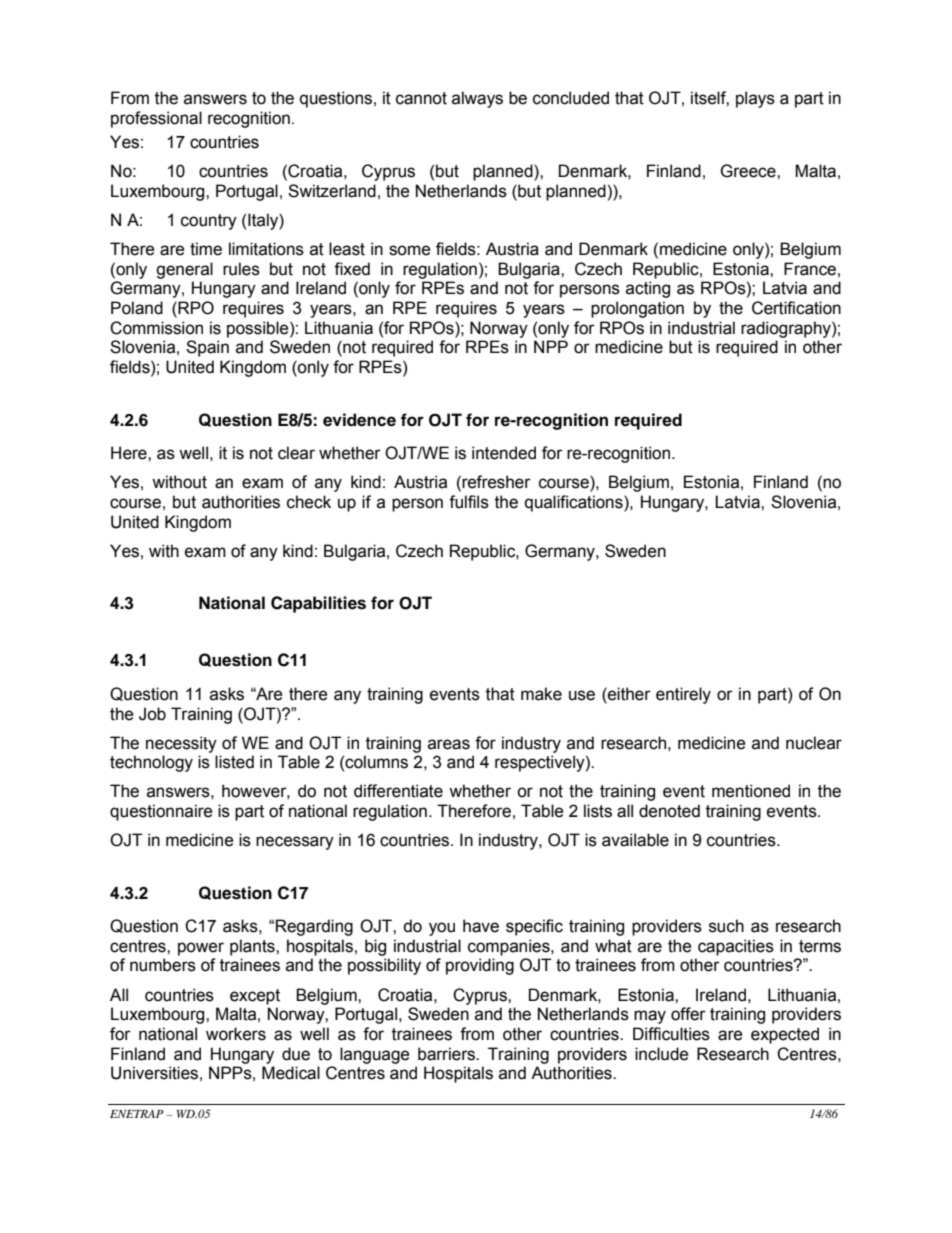 The height and width of the screenshot is (1233, 952). I want to click on plays, so click(755, 99).
